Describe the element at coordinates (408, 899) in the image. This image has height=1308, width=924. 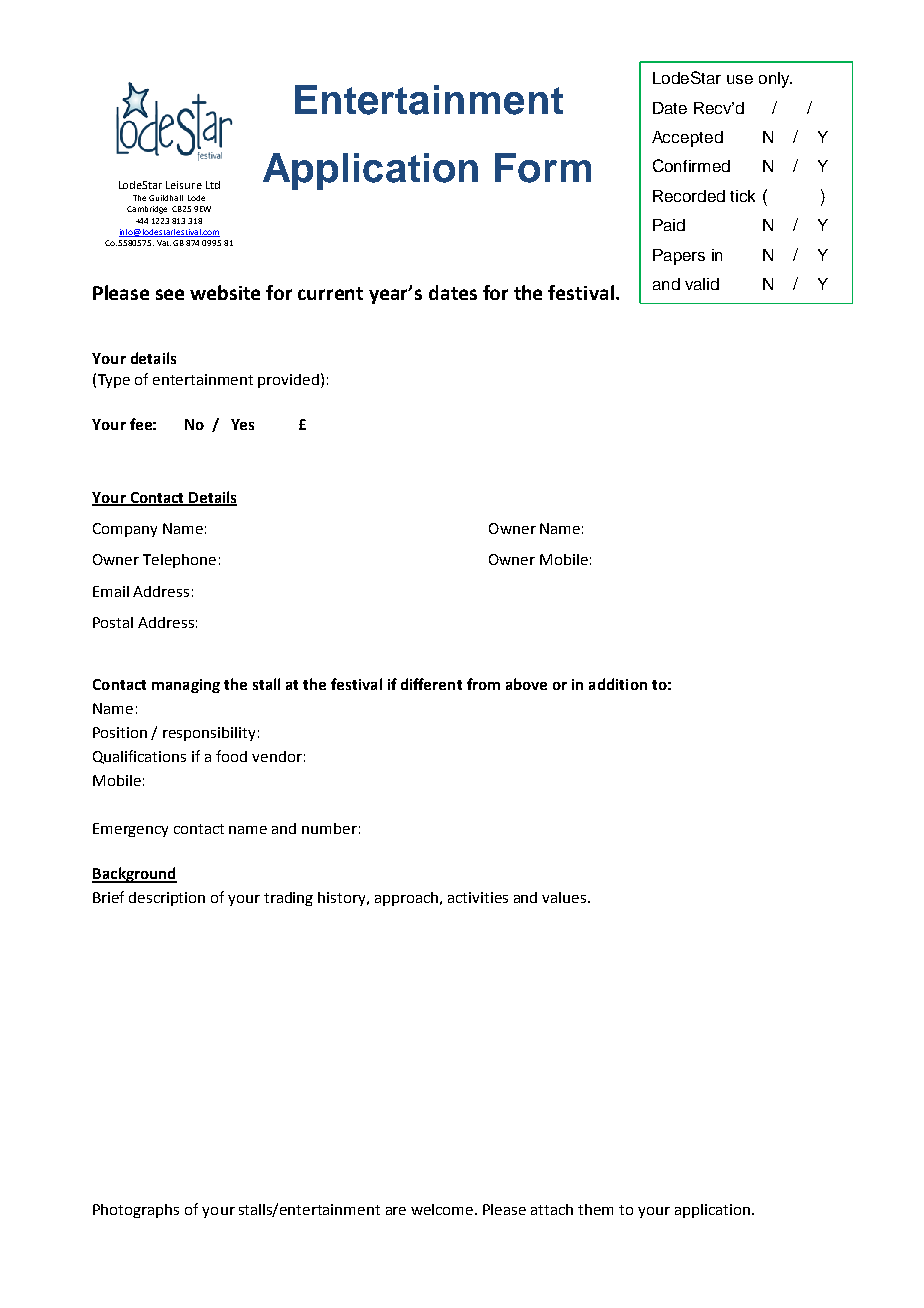
I see `approach` at that location.
